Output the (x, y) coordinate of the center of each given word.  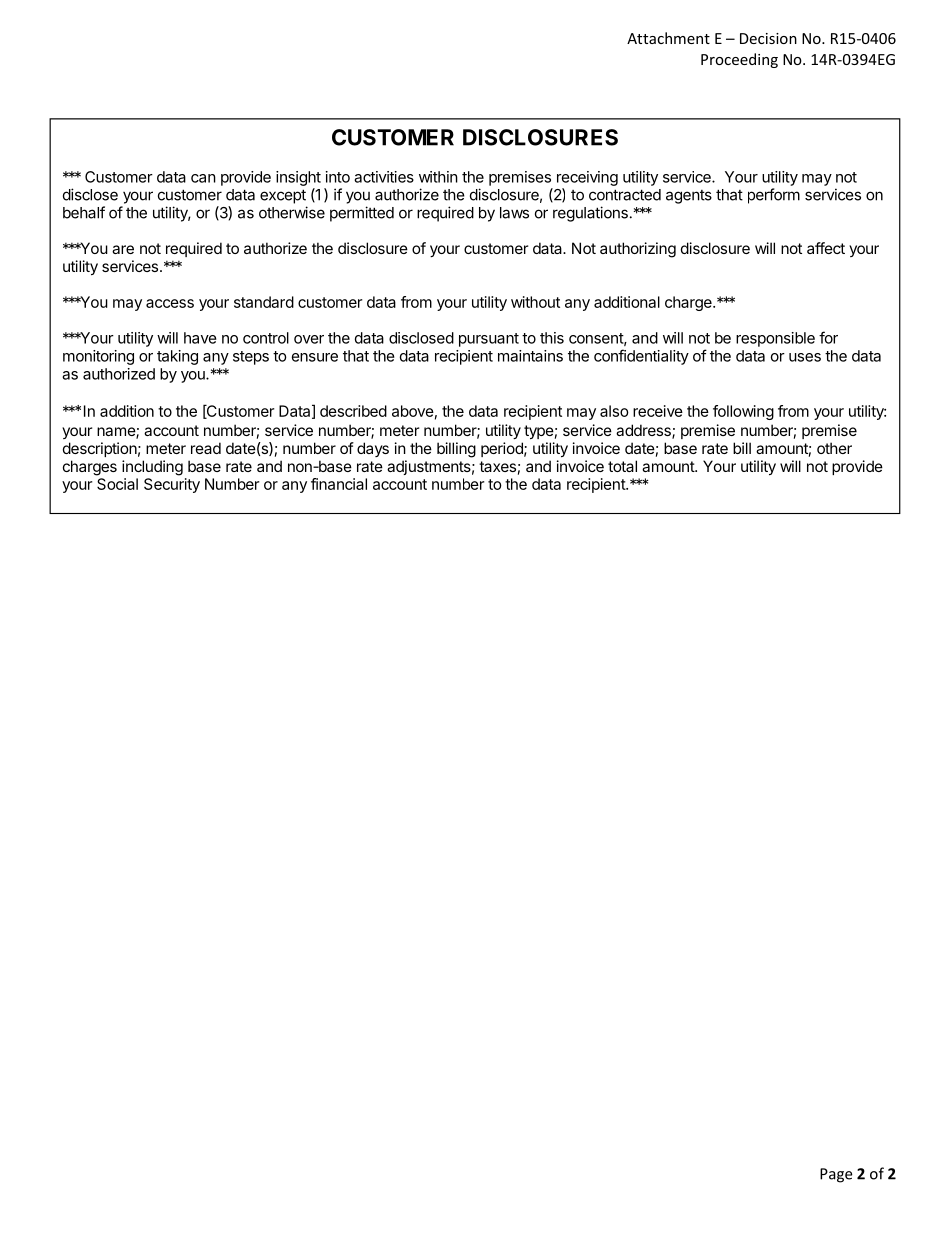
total (622, 466)
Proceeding (739, 60)
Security (172, 485)
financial (339, 484)
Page (836, 1175)
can (203, 178)
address (644, 431)
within (438, 177)
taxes (497, 466)
